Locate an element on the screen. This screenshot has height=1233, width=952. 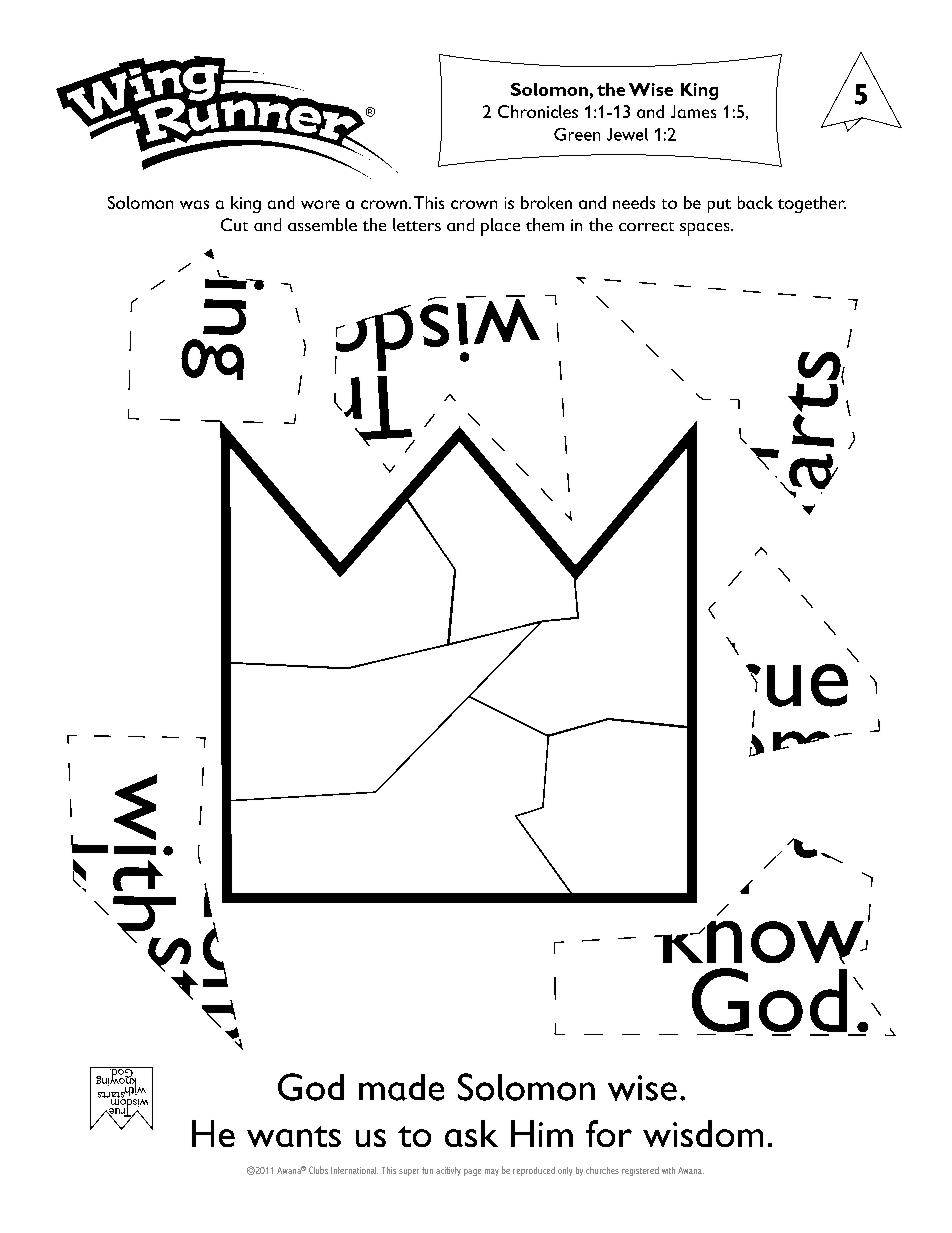
ask is located at coordinates (471, 1133).
